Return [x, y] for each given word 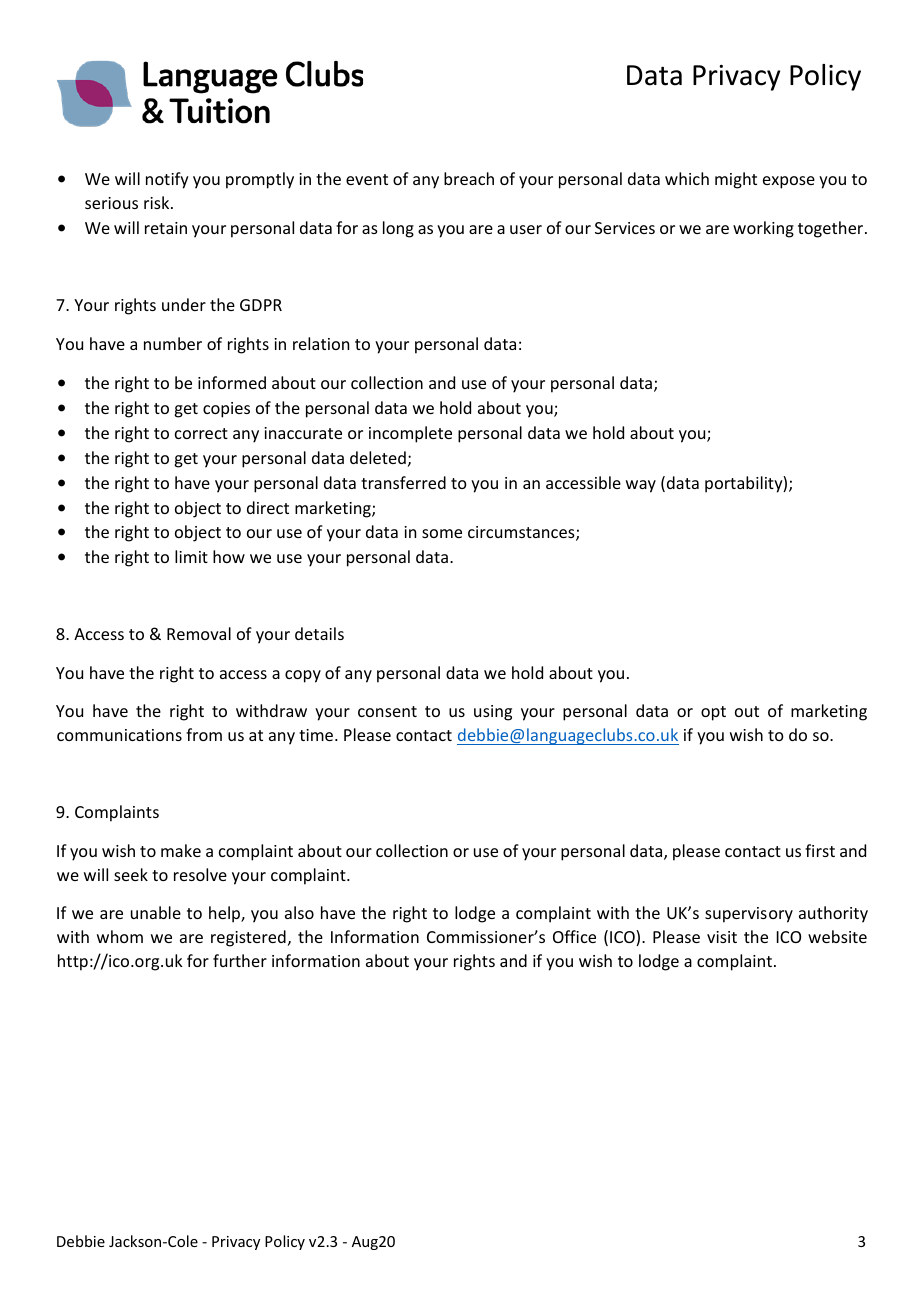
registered [248, 938]
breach [469, 178]
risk [158, 202]
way [641, 486]
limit [191, 556]
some [442, 533]
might [736, 180]
